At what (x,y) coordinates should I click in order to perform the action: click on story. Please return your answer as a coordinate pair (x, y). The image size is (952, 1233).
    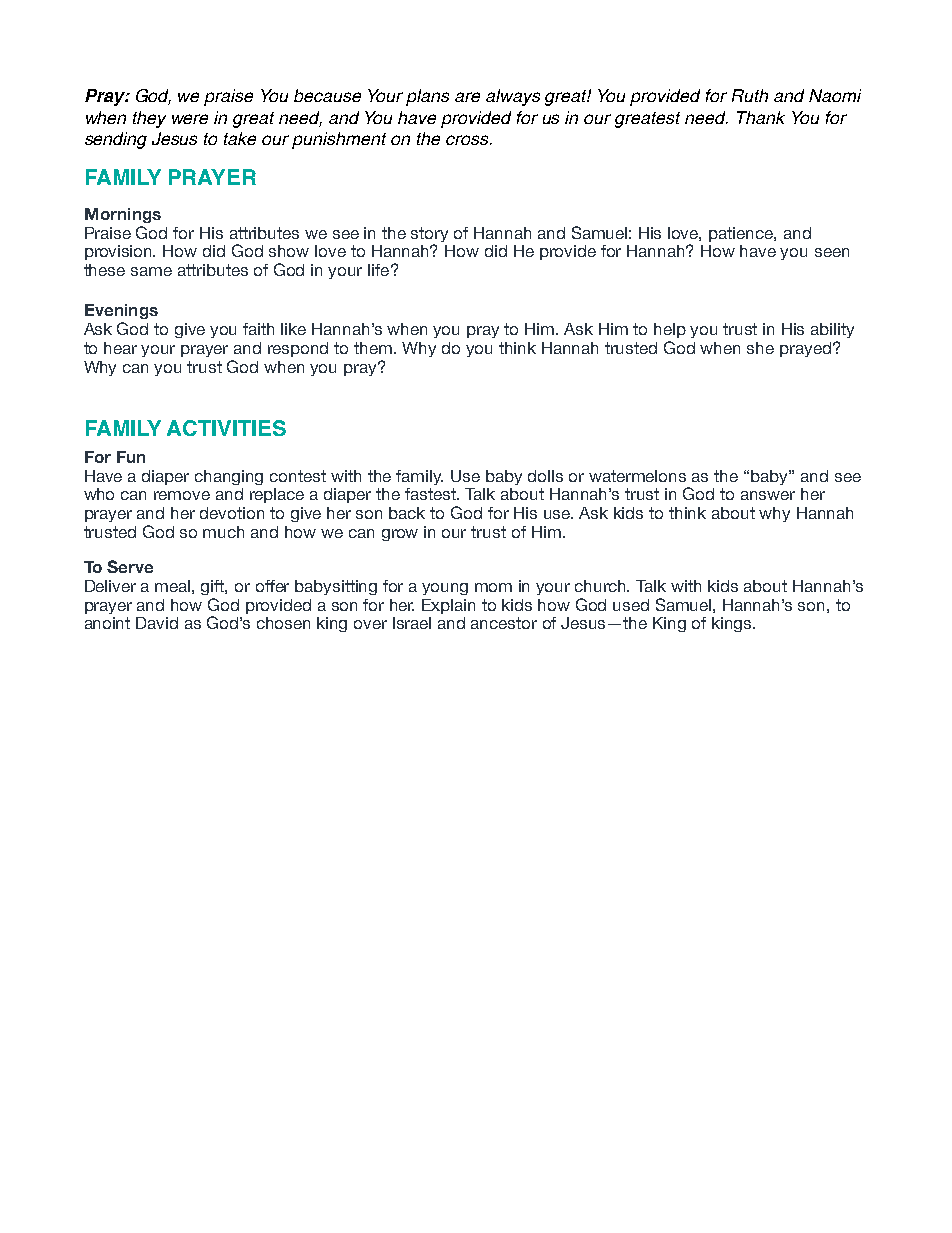
    Looking at the image, I should click on (429, 236).
